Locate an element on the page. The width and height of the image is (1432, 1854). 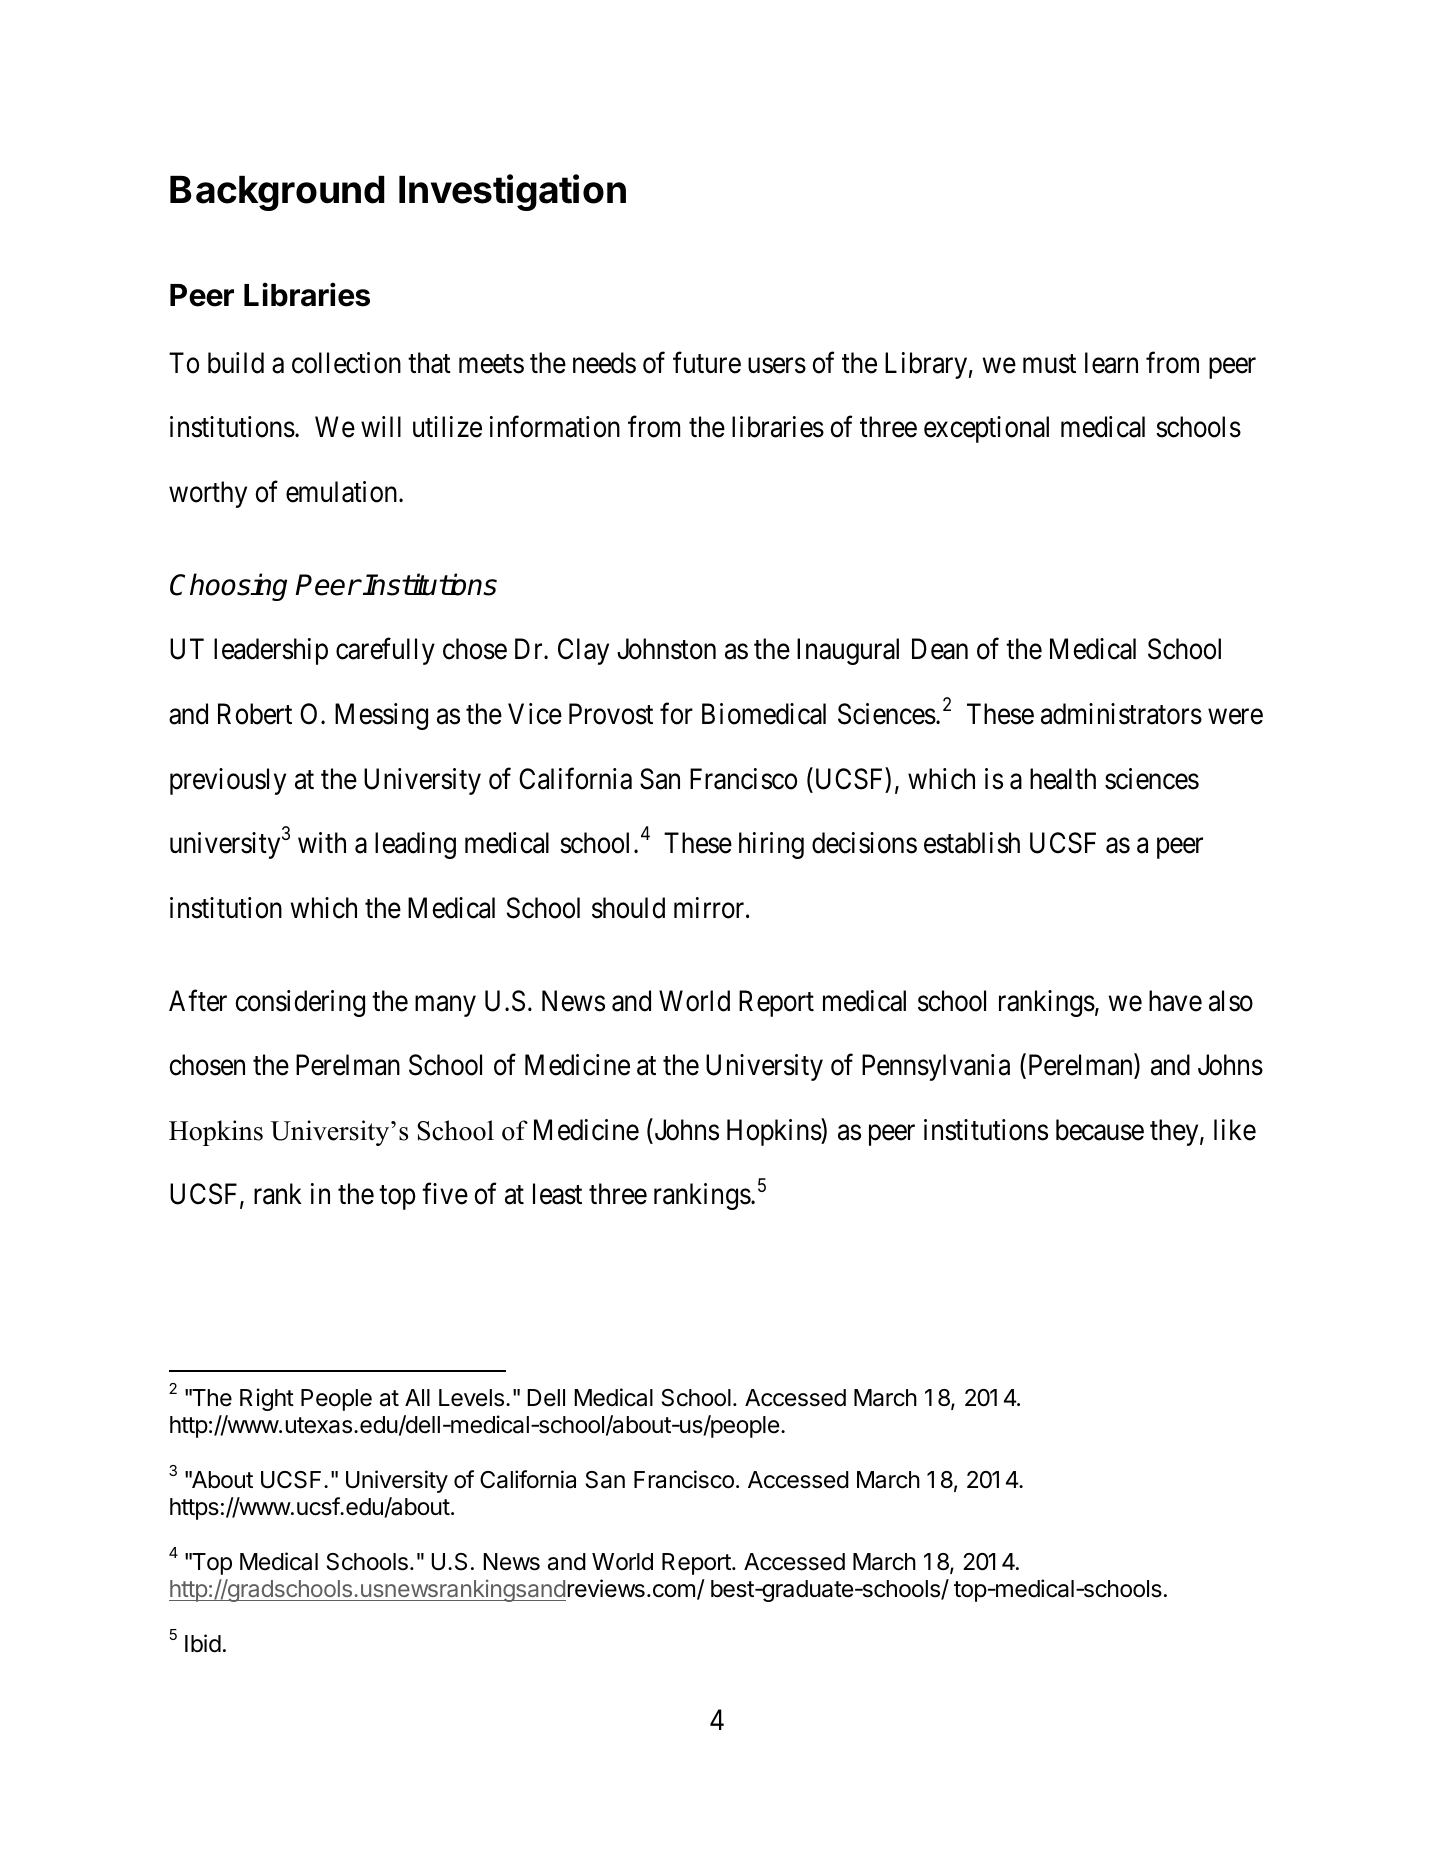
Inaugural is located at coordinates (848, 651).
